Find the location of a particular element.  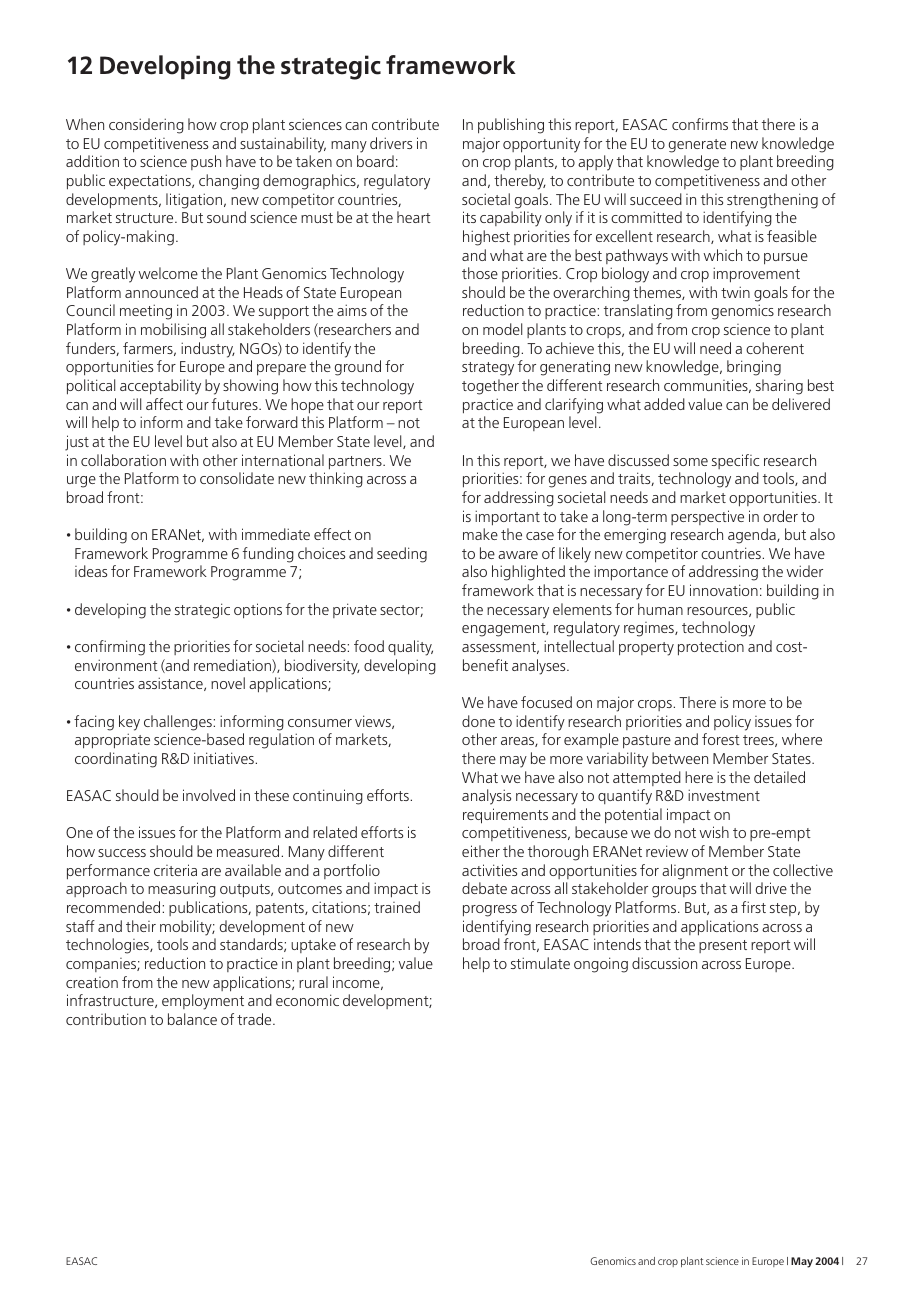

innovation is located at coordinates (724, 590).
